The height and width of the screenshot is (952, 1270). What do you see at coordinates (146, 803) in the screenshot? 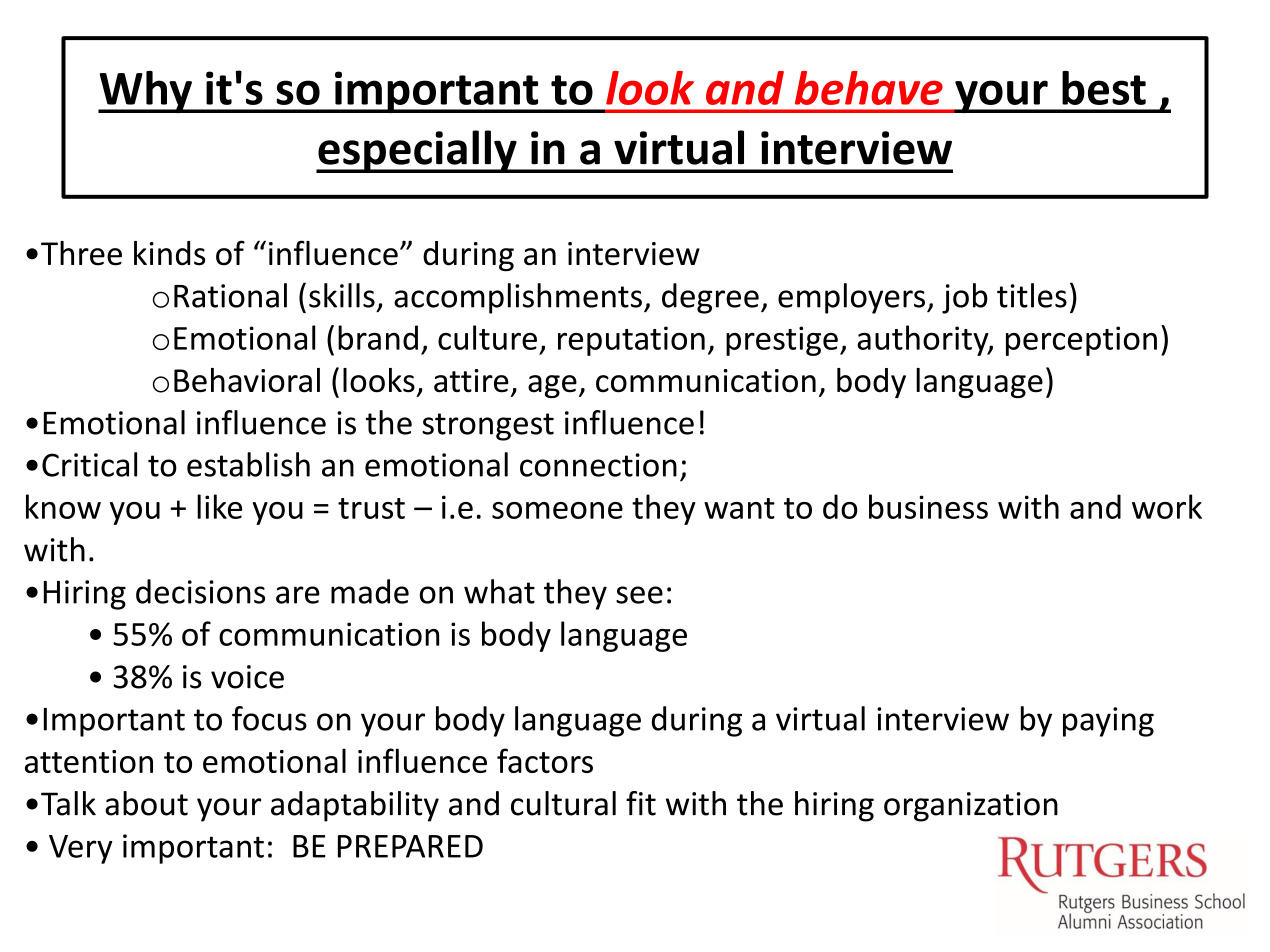
I see `about` at bounding box center [146, 803].
